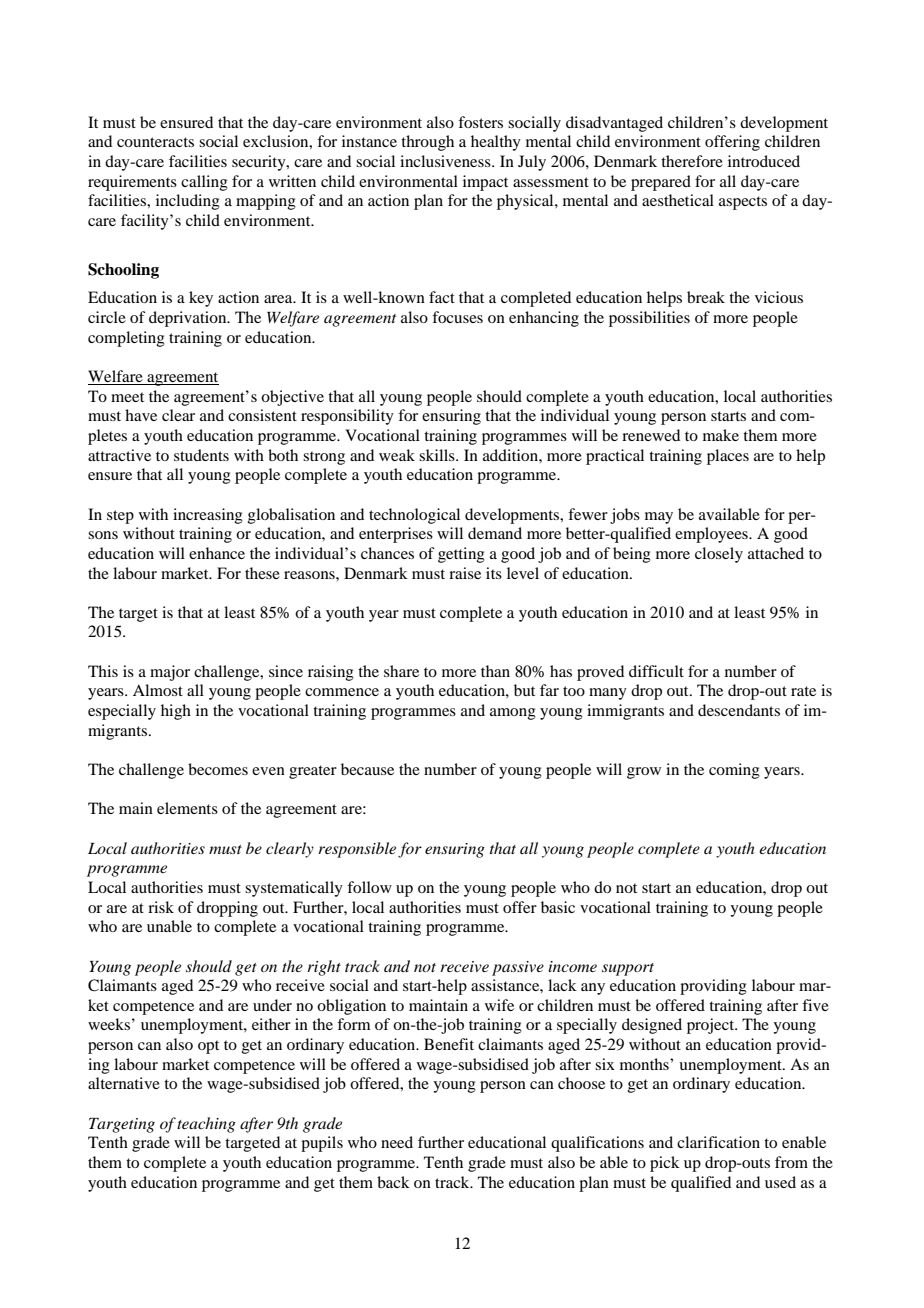 The width and height of the screenshot is (924, 1308). I want to click on introduced, so click(764, 161).
